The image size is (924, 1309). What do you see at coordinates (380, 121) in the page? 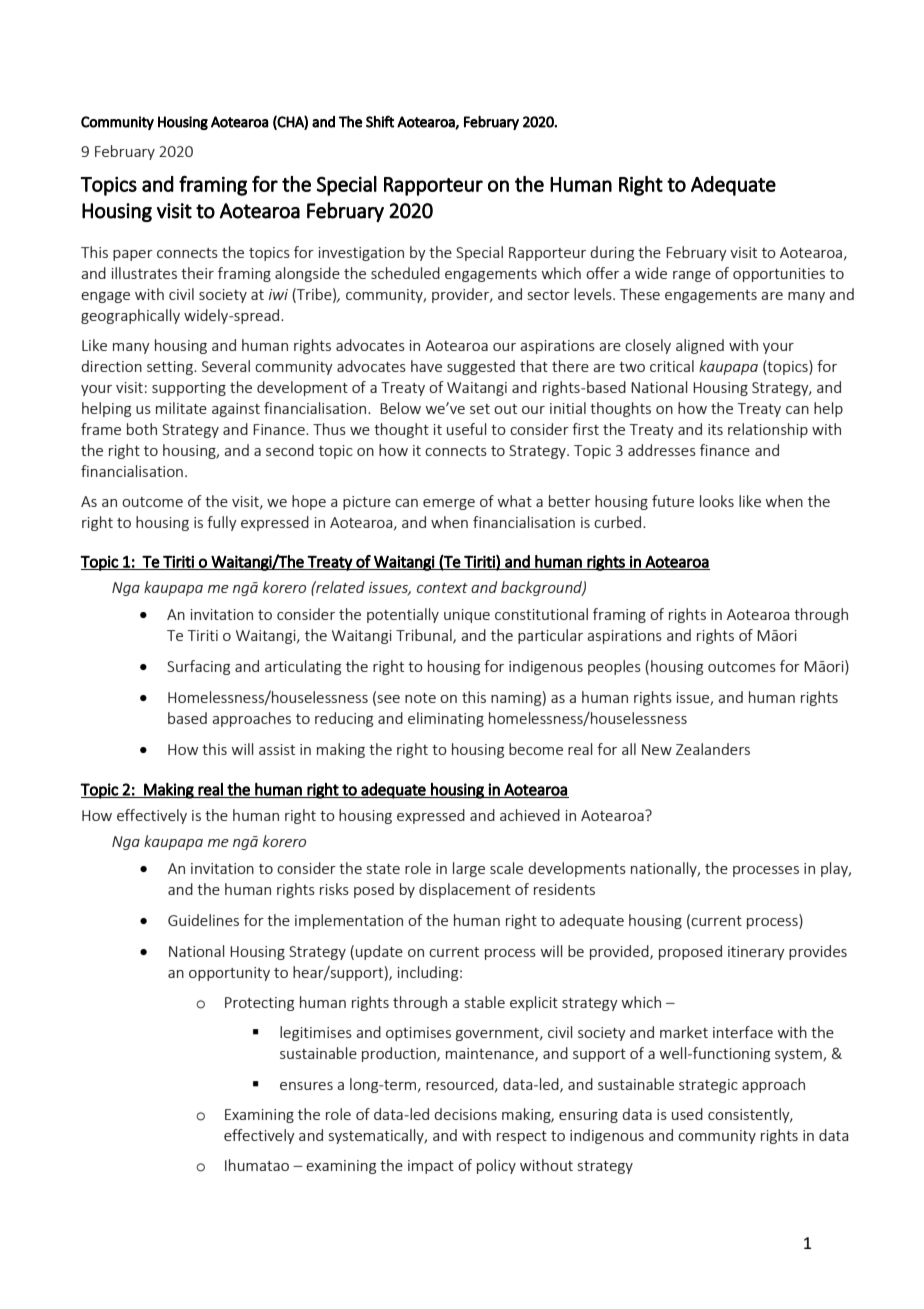
I see `Shift` at bounding box center [380, 121].
